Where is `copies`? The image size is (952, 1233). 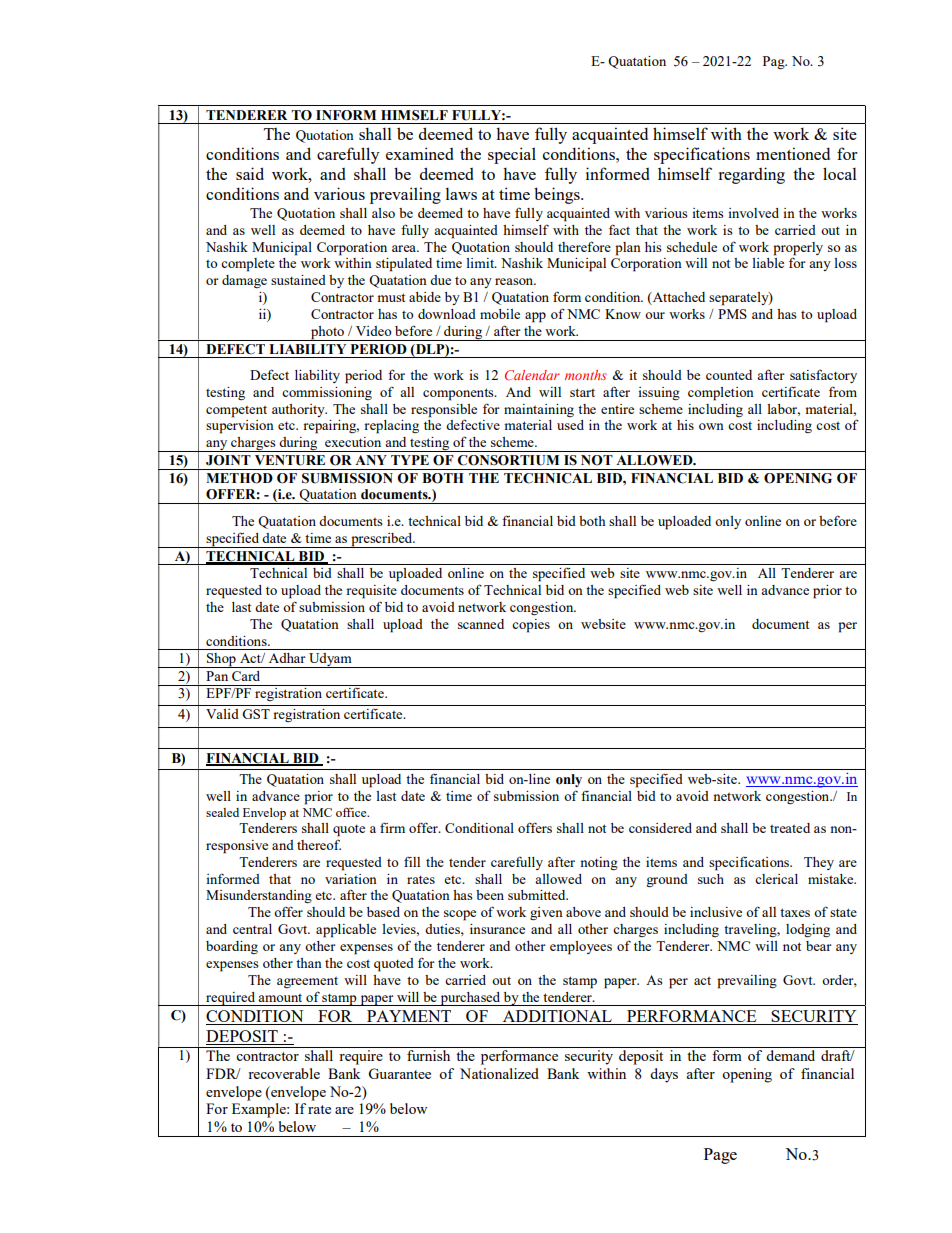
copies is located at coordinates (531, 626).
